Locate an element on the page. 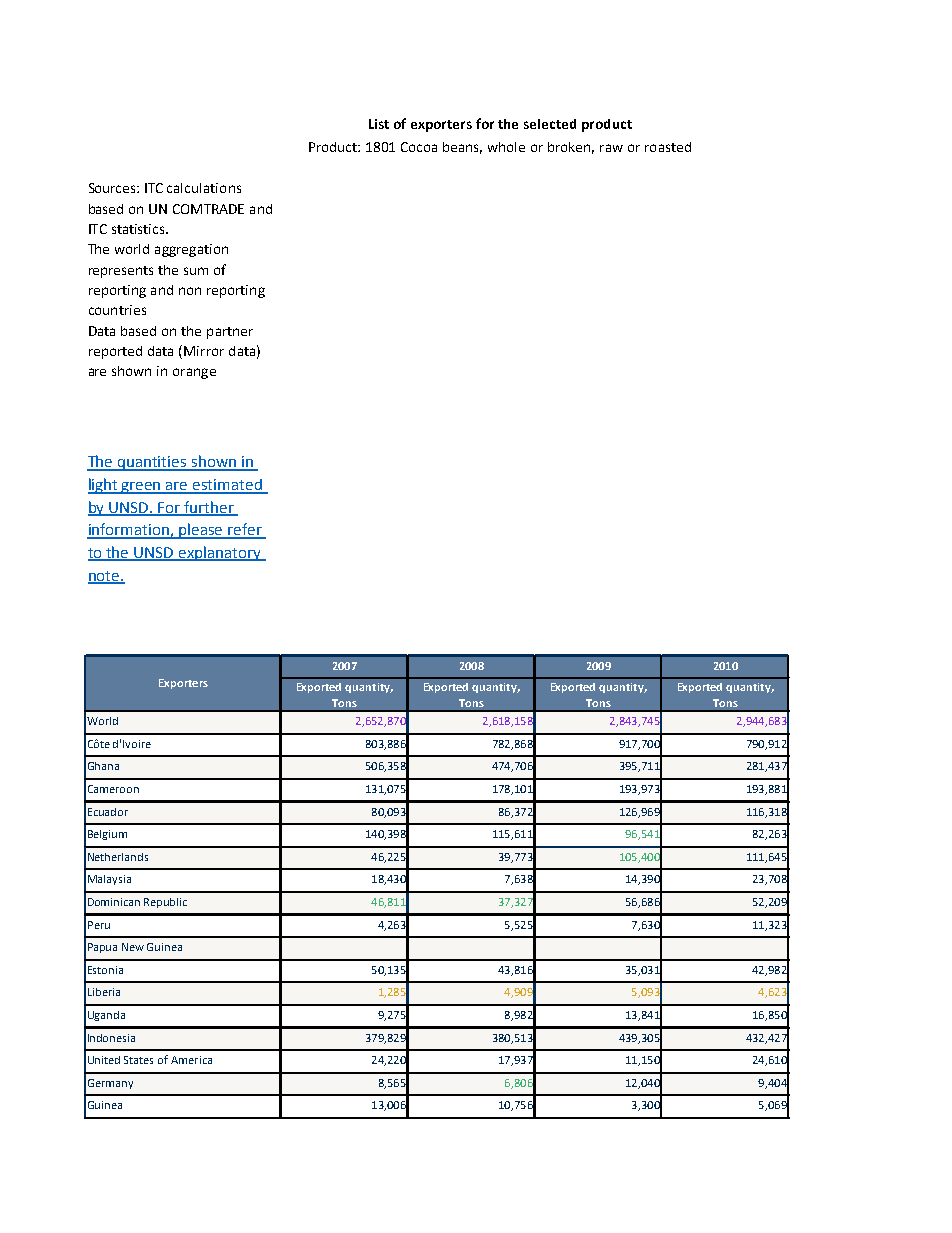  explanatory is located at coordinates (220, 553).
